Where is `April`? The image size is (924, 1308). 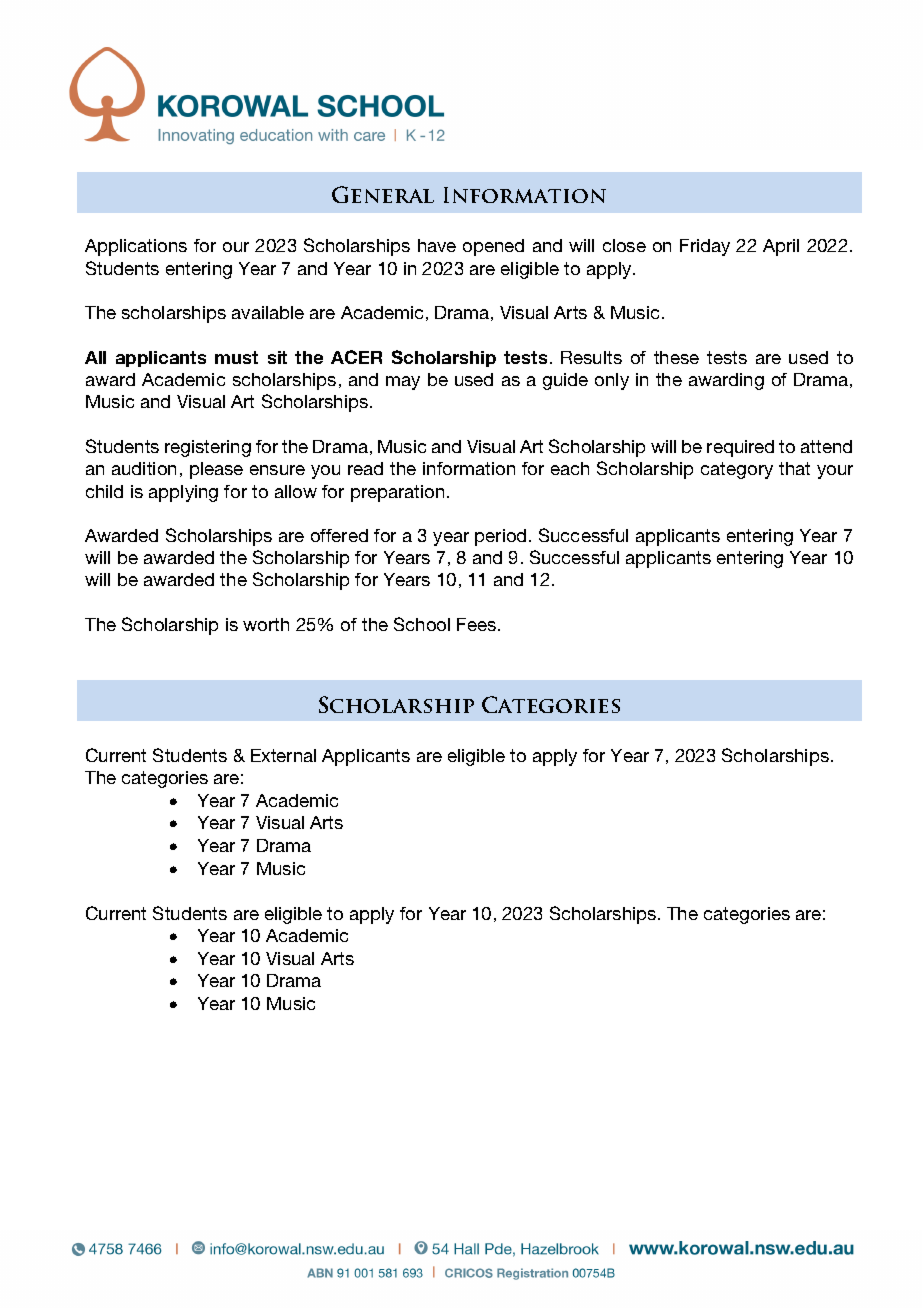 April is located at coordinates (781, 247).
